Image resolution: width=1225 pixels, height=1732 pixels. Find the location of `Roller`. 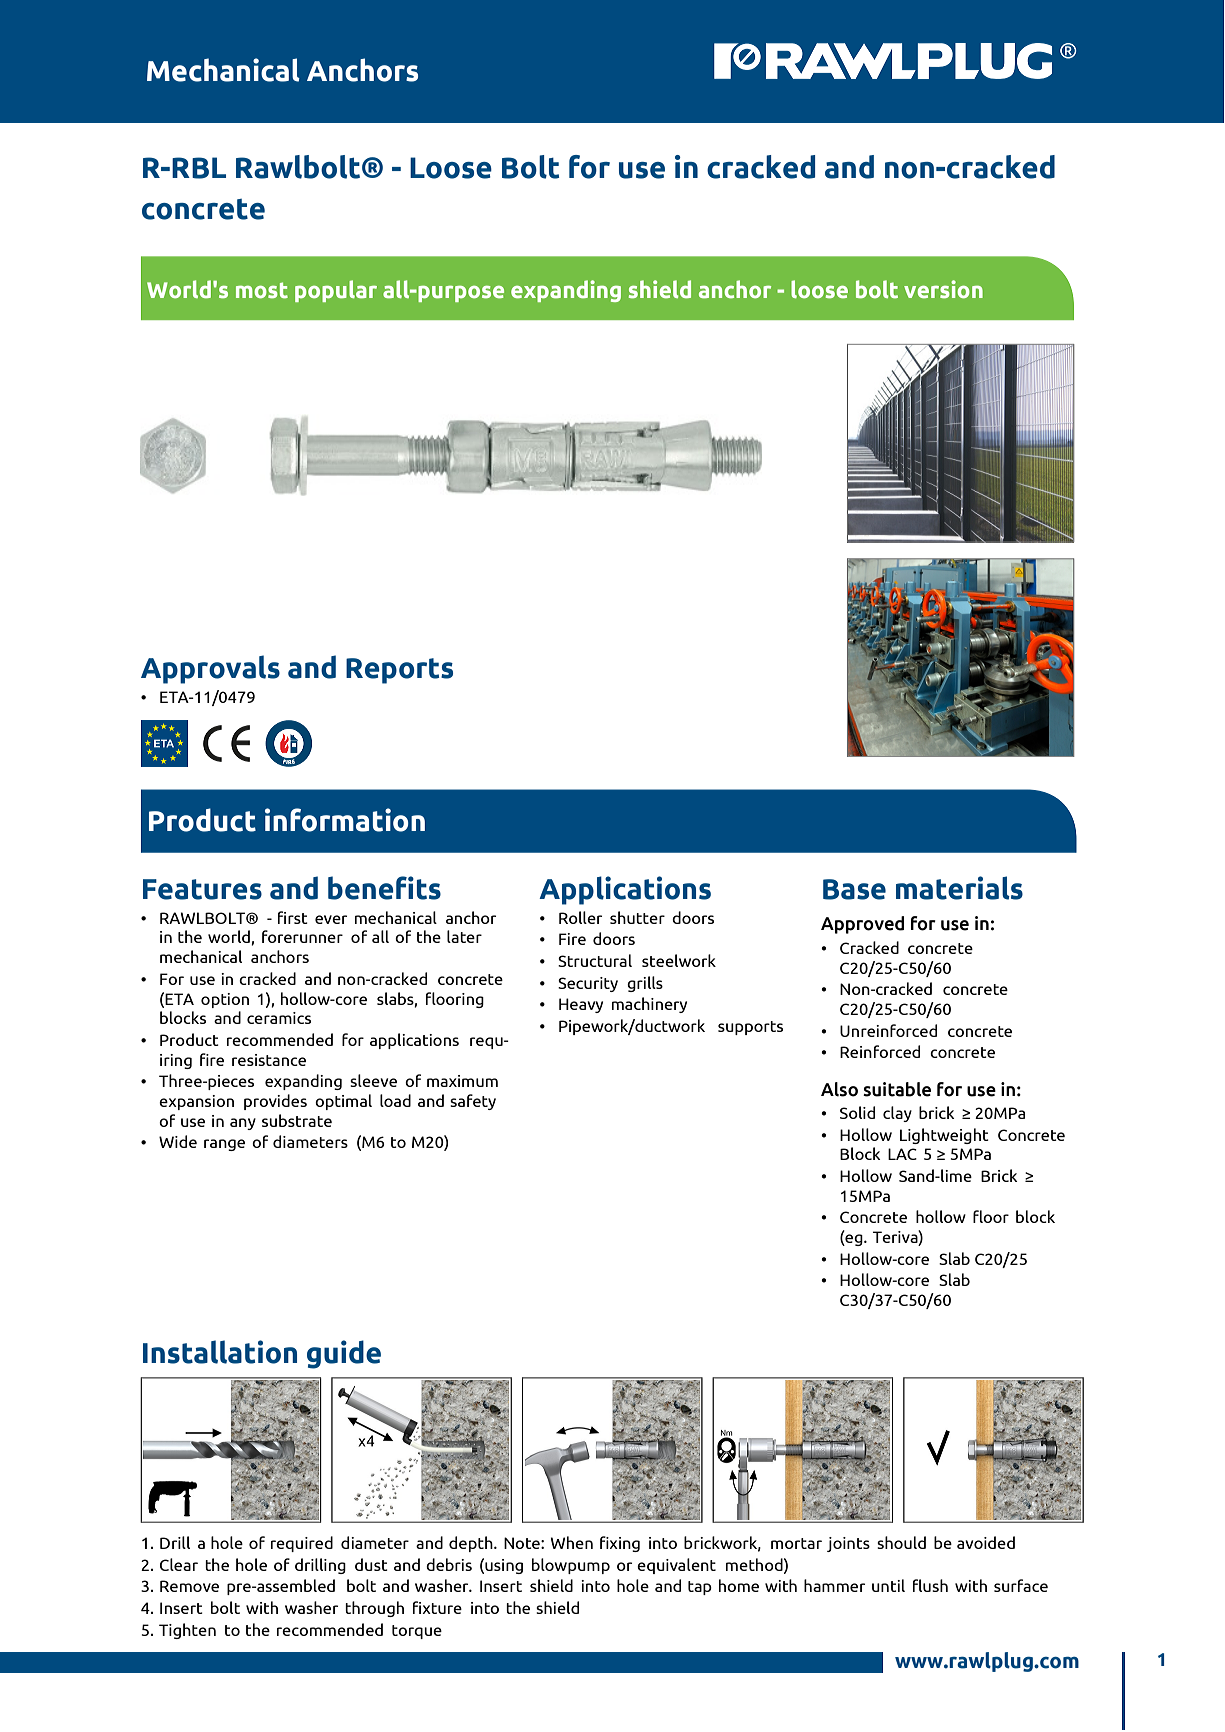

Roller is located at coordinates (580, 917).
